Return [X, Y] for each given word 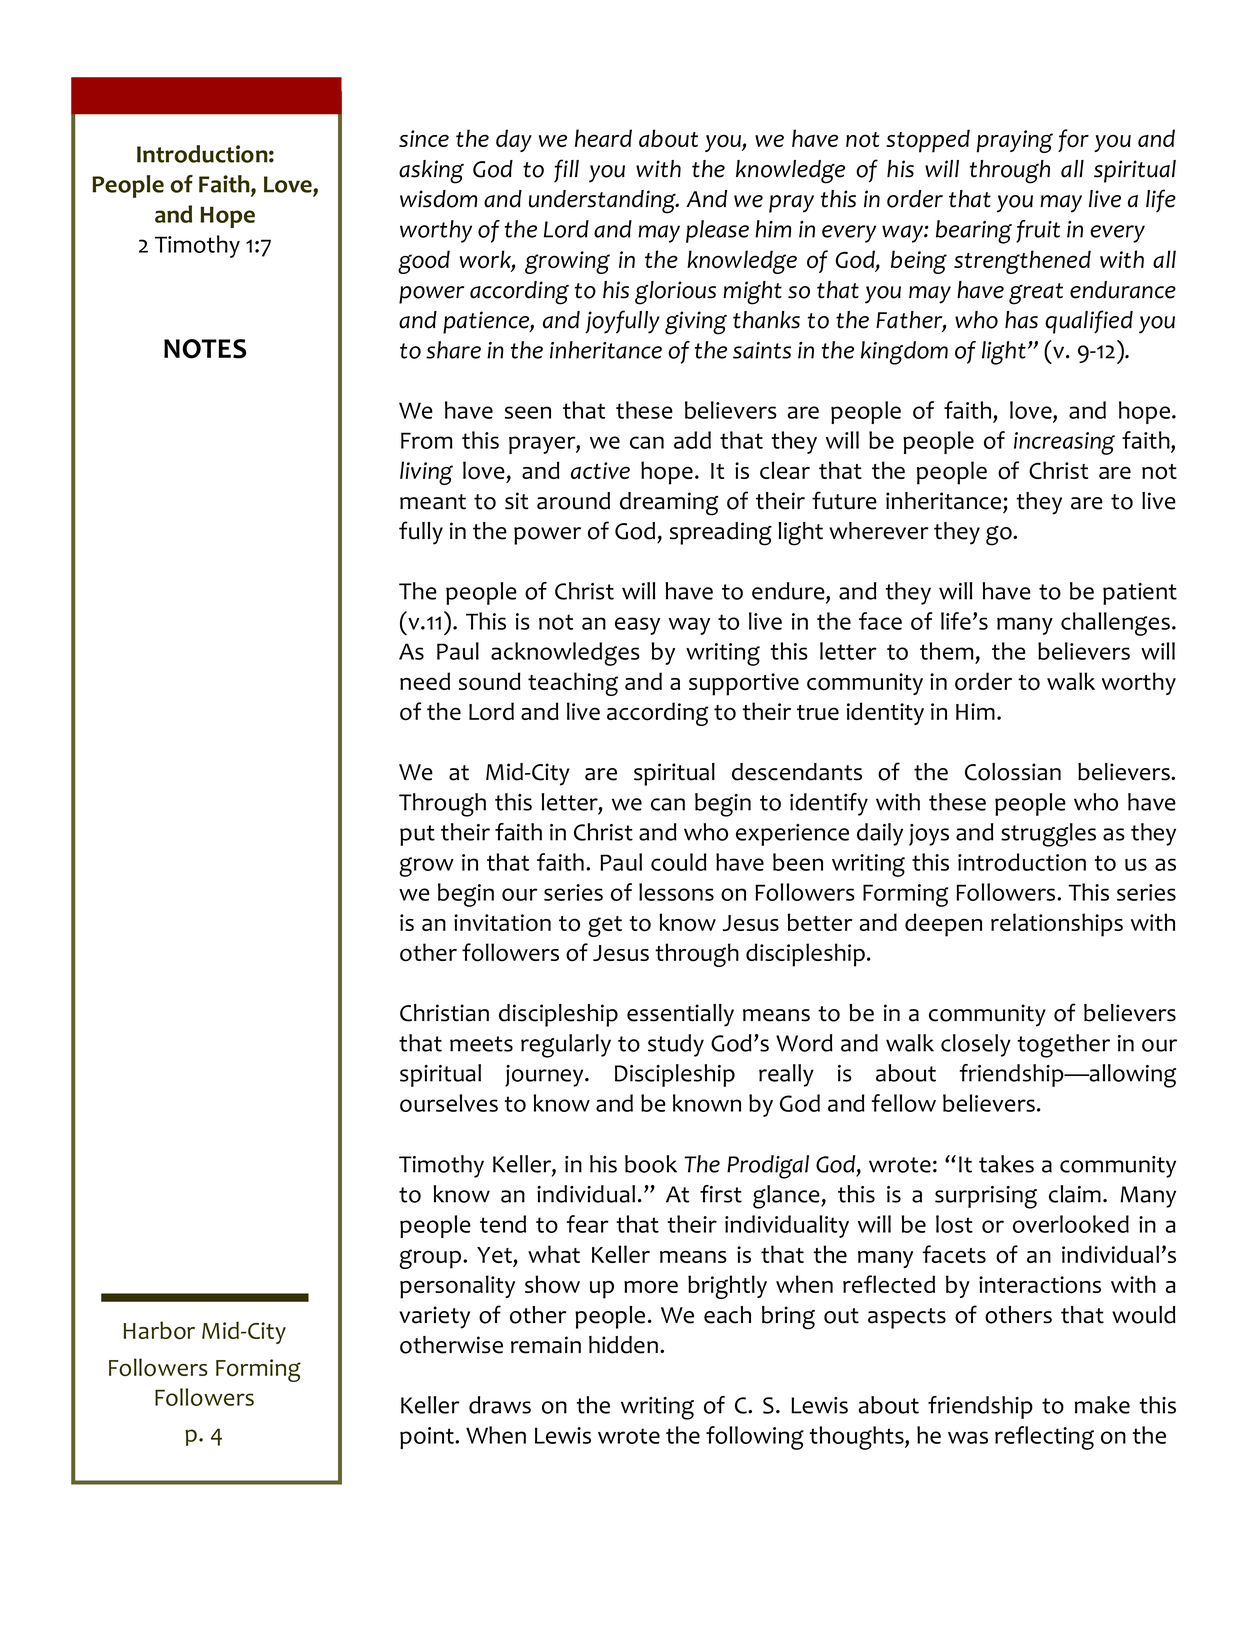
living [426, 473]
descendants [797, 772]
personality [457, 1287]
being [919, 262]
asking [431, 172]
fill [566, 171]
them [946, 651]
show [552, 1284]
